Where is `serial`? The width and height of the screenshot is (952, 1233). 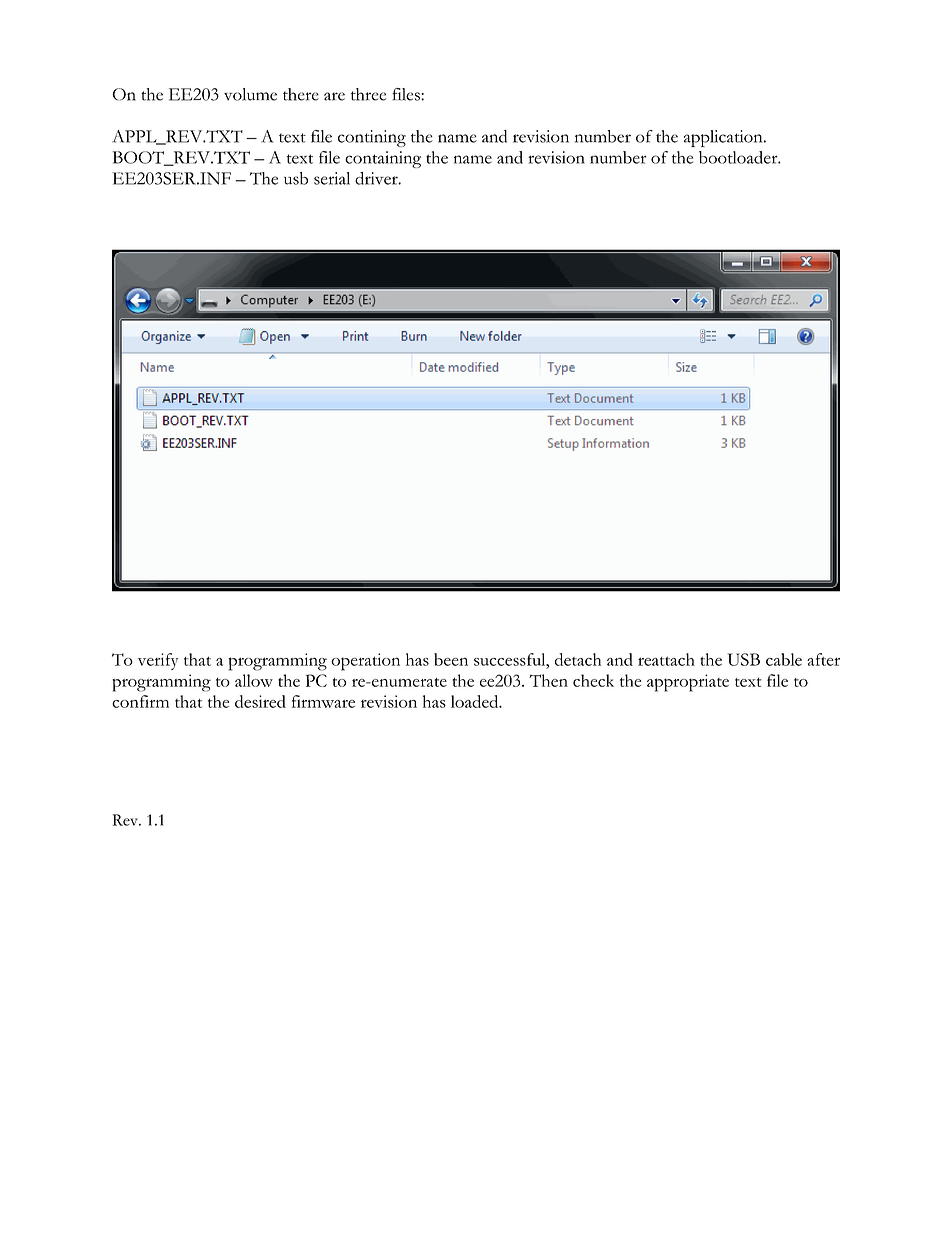 serial is located at coordinates (332, 178).
